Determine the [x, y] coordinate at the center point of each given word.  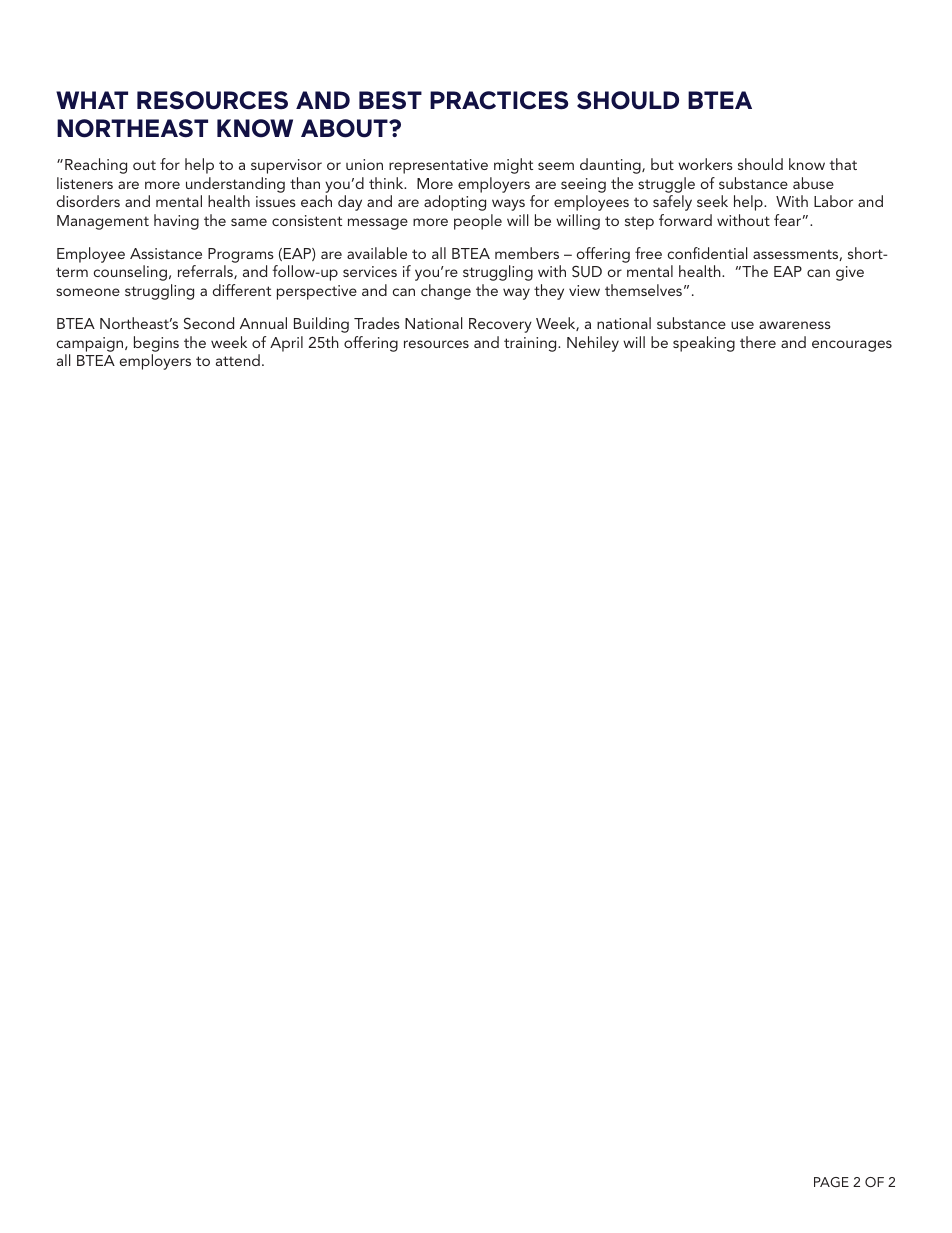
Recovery [500, 325]
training [531, 344]
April [286, 344]
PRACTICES [499, 100]
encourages [852, 346]
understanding [235, 185]
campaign [91, 344]
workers [705, 164]
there [758, 342]
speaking [704, 344]
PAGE [831, 1182]
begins [156, 344]
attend [238, 360]
